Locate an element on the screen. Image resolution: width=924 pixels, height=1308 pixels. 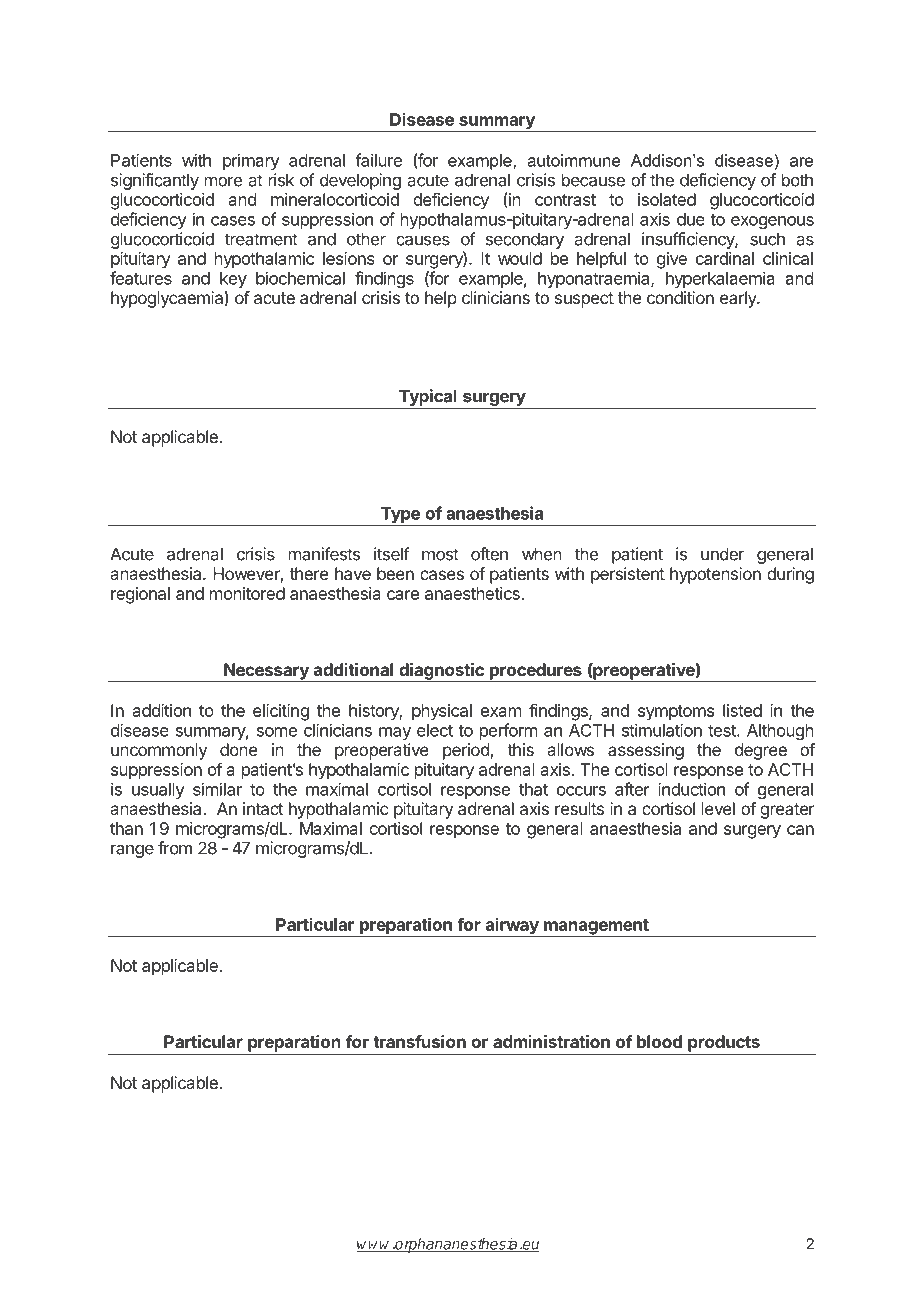
degree is located at coordinates (761, 751).
